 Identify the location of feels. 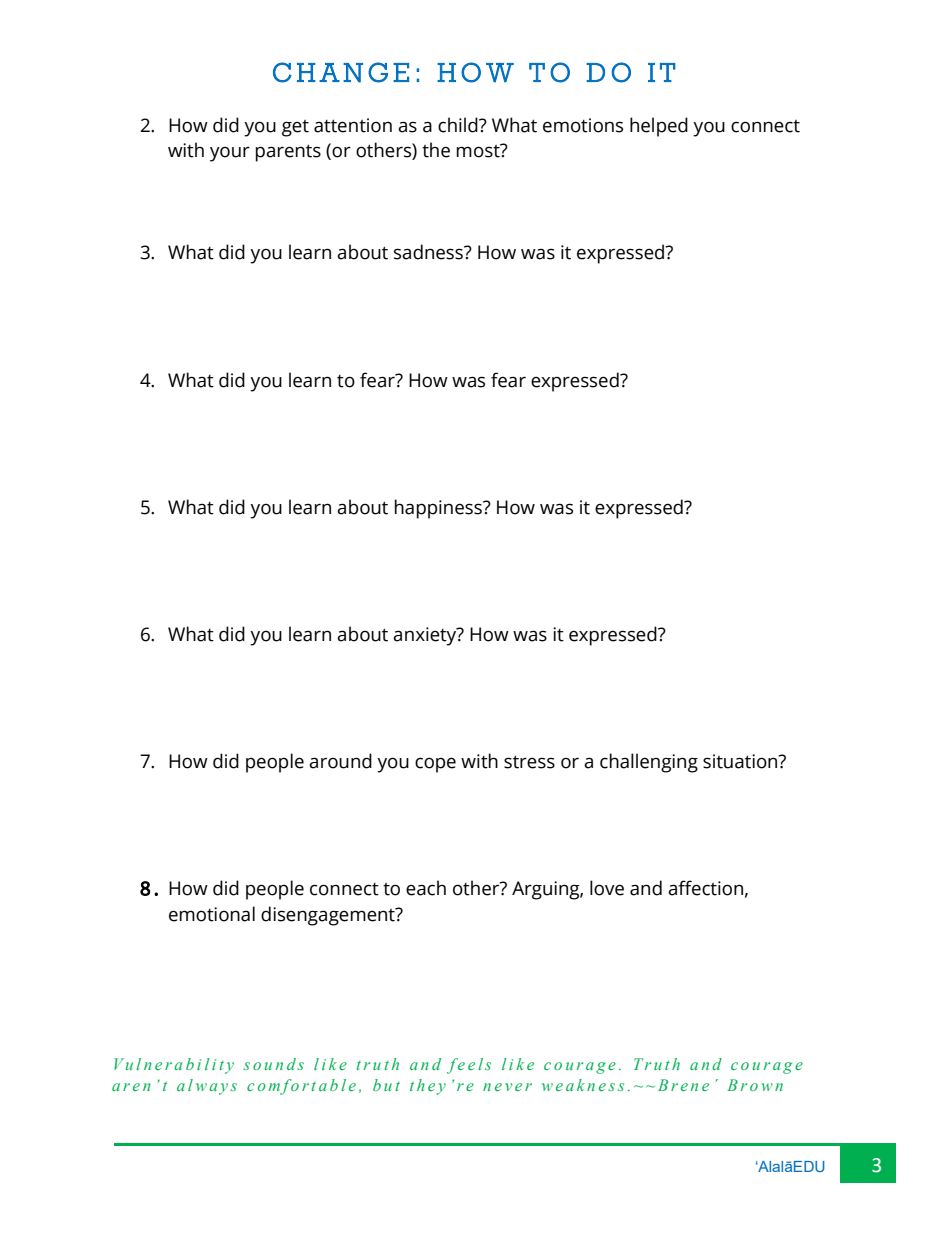
(469, 1066).
